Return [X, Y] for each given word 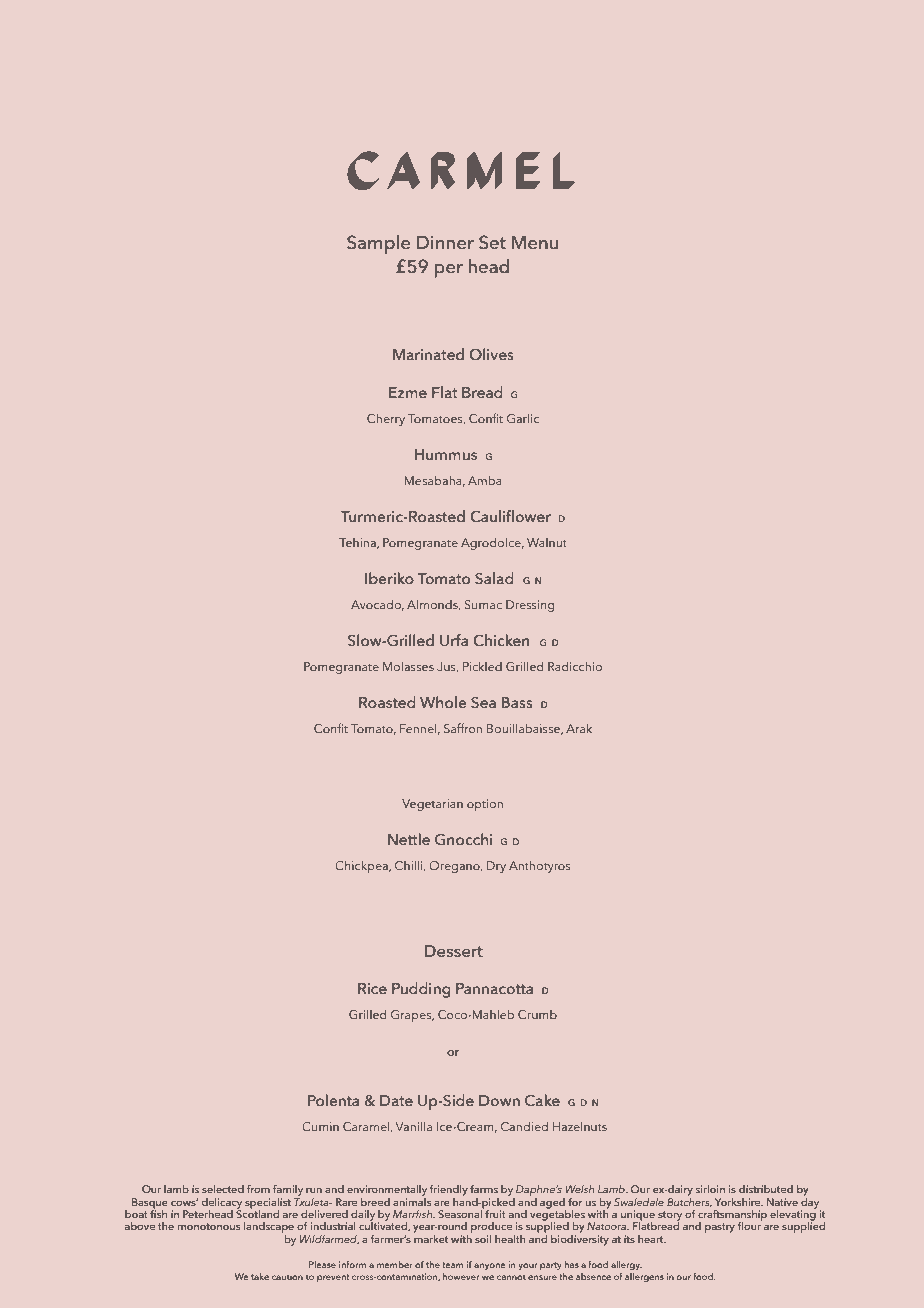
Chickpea [362, 866]
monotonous [209, 1226]
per [449, 271]
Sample [378, 244]
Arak [579, 728]
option [485, 805]
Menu [535, 242]
